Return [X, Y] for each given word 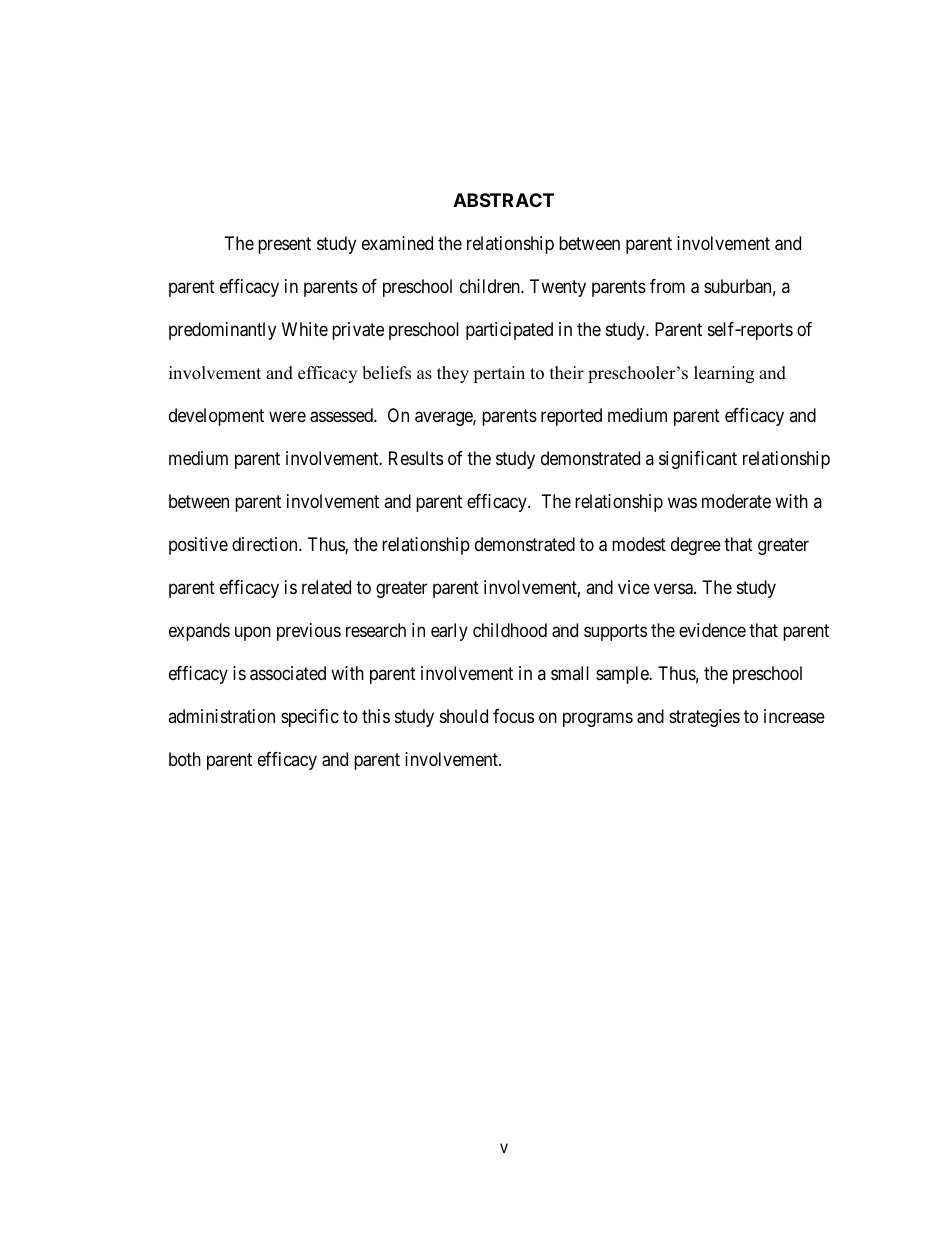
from [667, 286]
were [287, 416]
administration [221, 716]
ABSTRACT [503, 200]
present [284, 245]
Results [416, 458]
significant [698, 460]
